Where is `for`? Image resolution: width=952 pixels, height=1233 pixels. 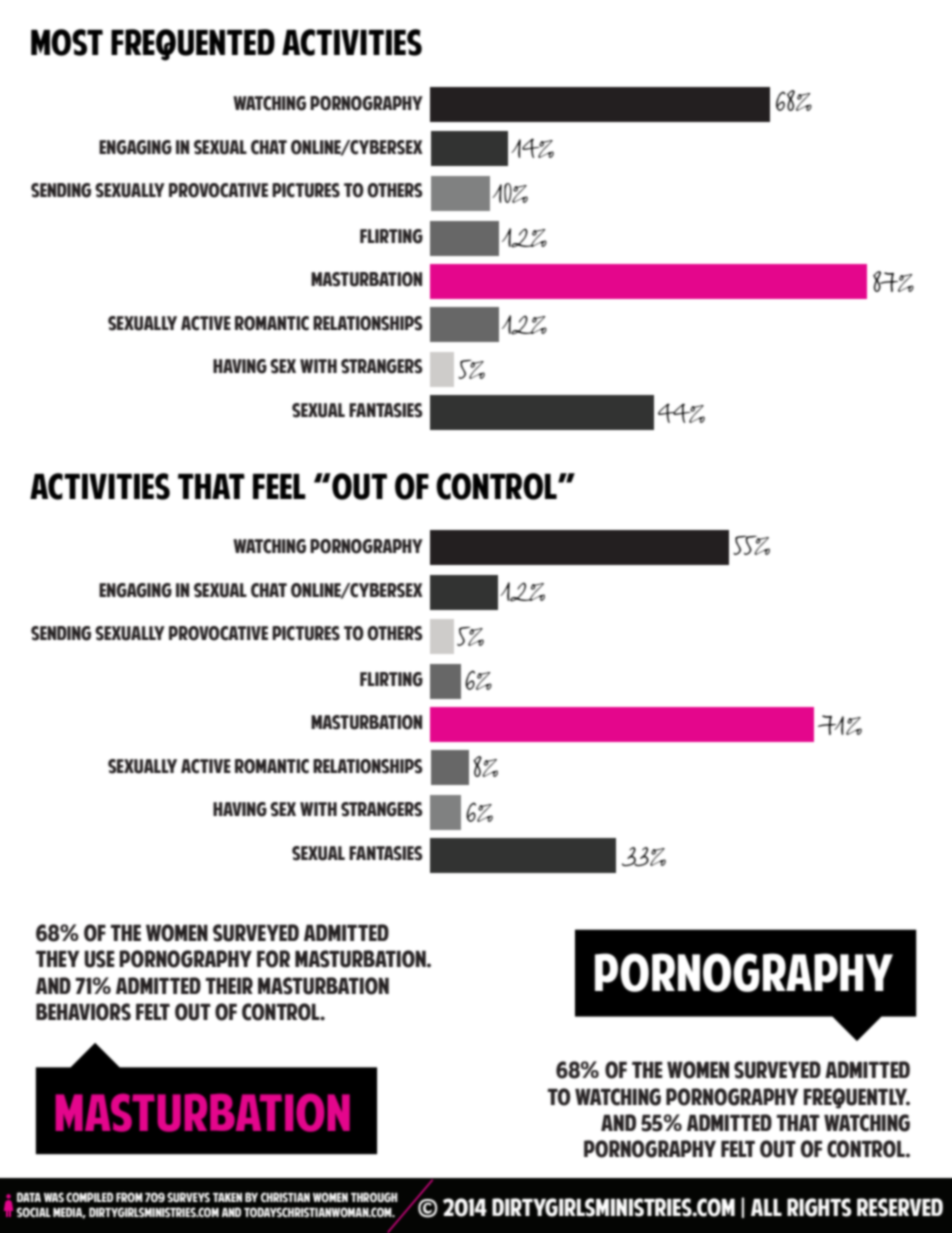 for is located at coordinates (273, 959).
